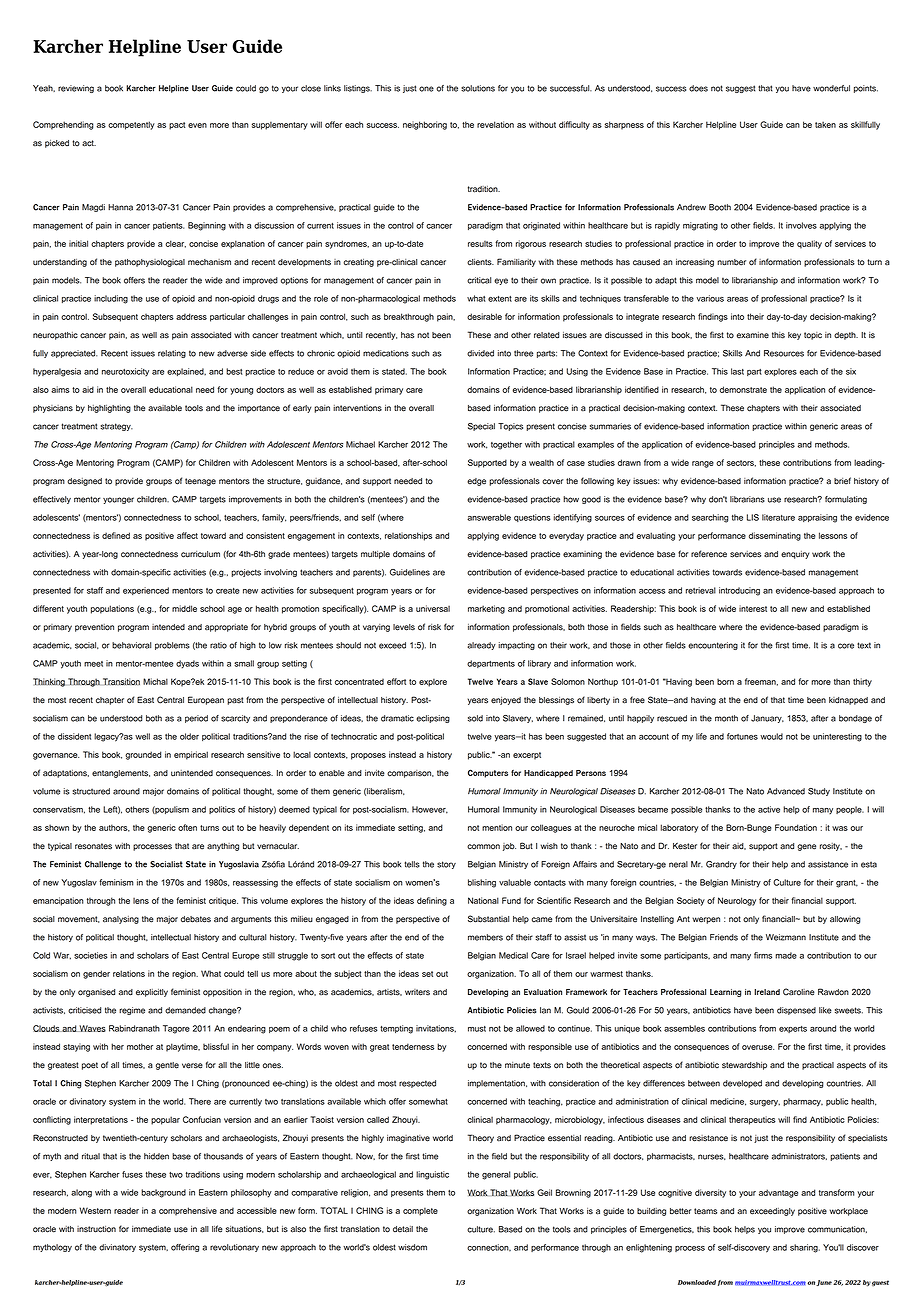 The height and width of the document is (1308, 924). I want to click on competently, so click(131, 125).
